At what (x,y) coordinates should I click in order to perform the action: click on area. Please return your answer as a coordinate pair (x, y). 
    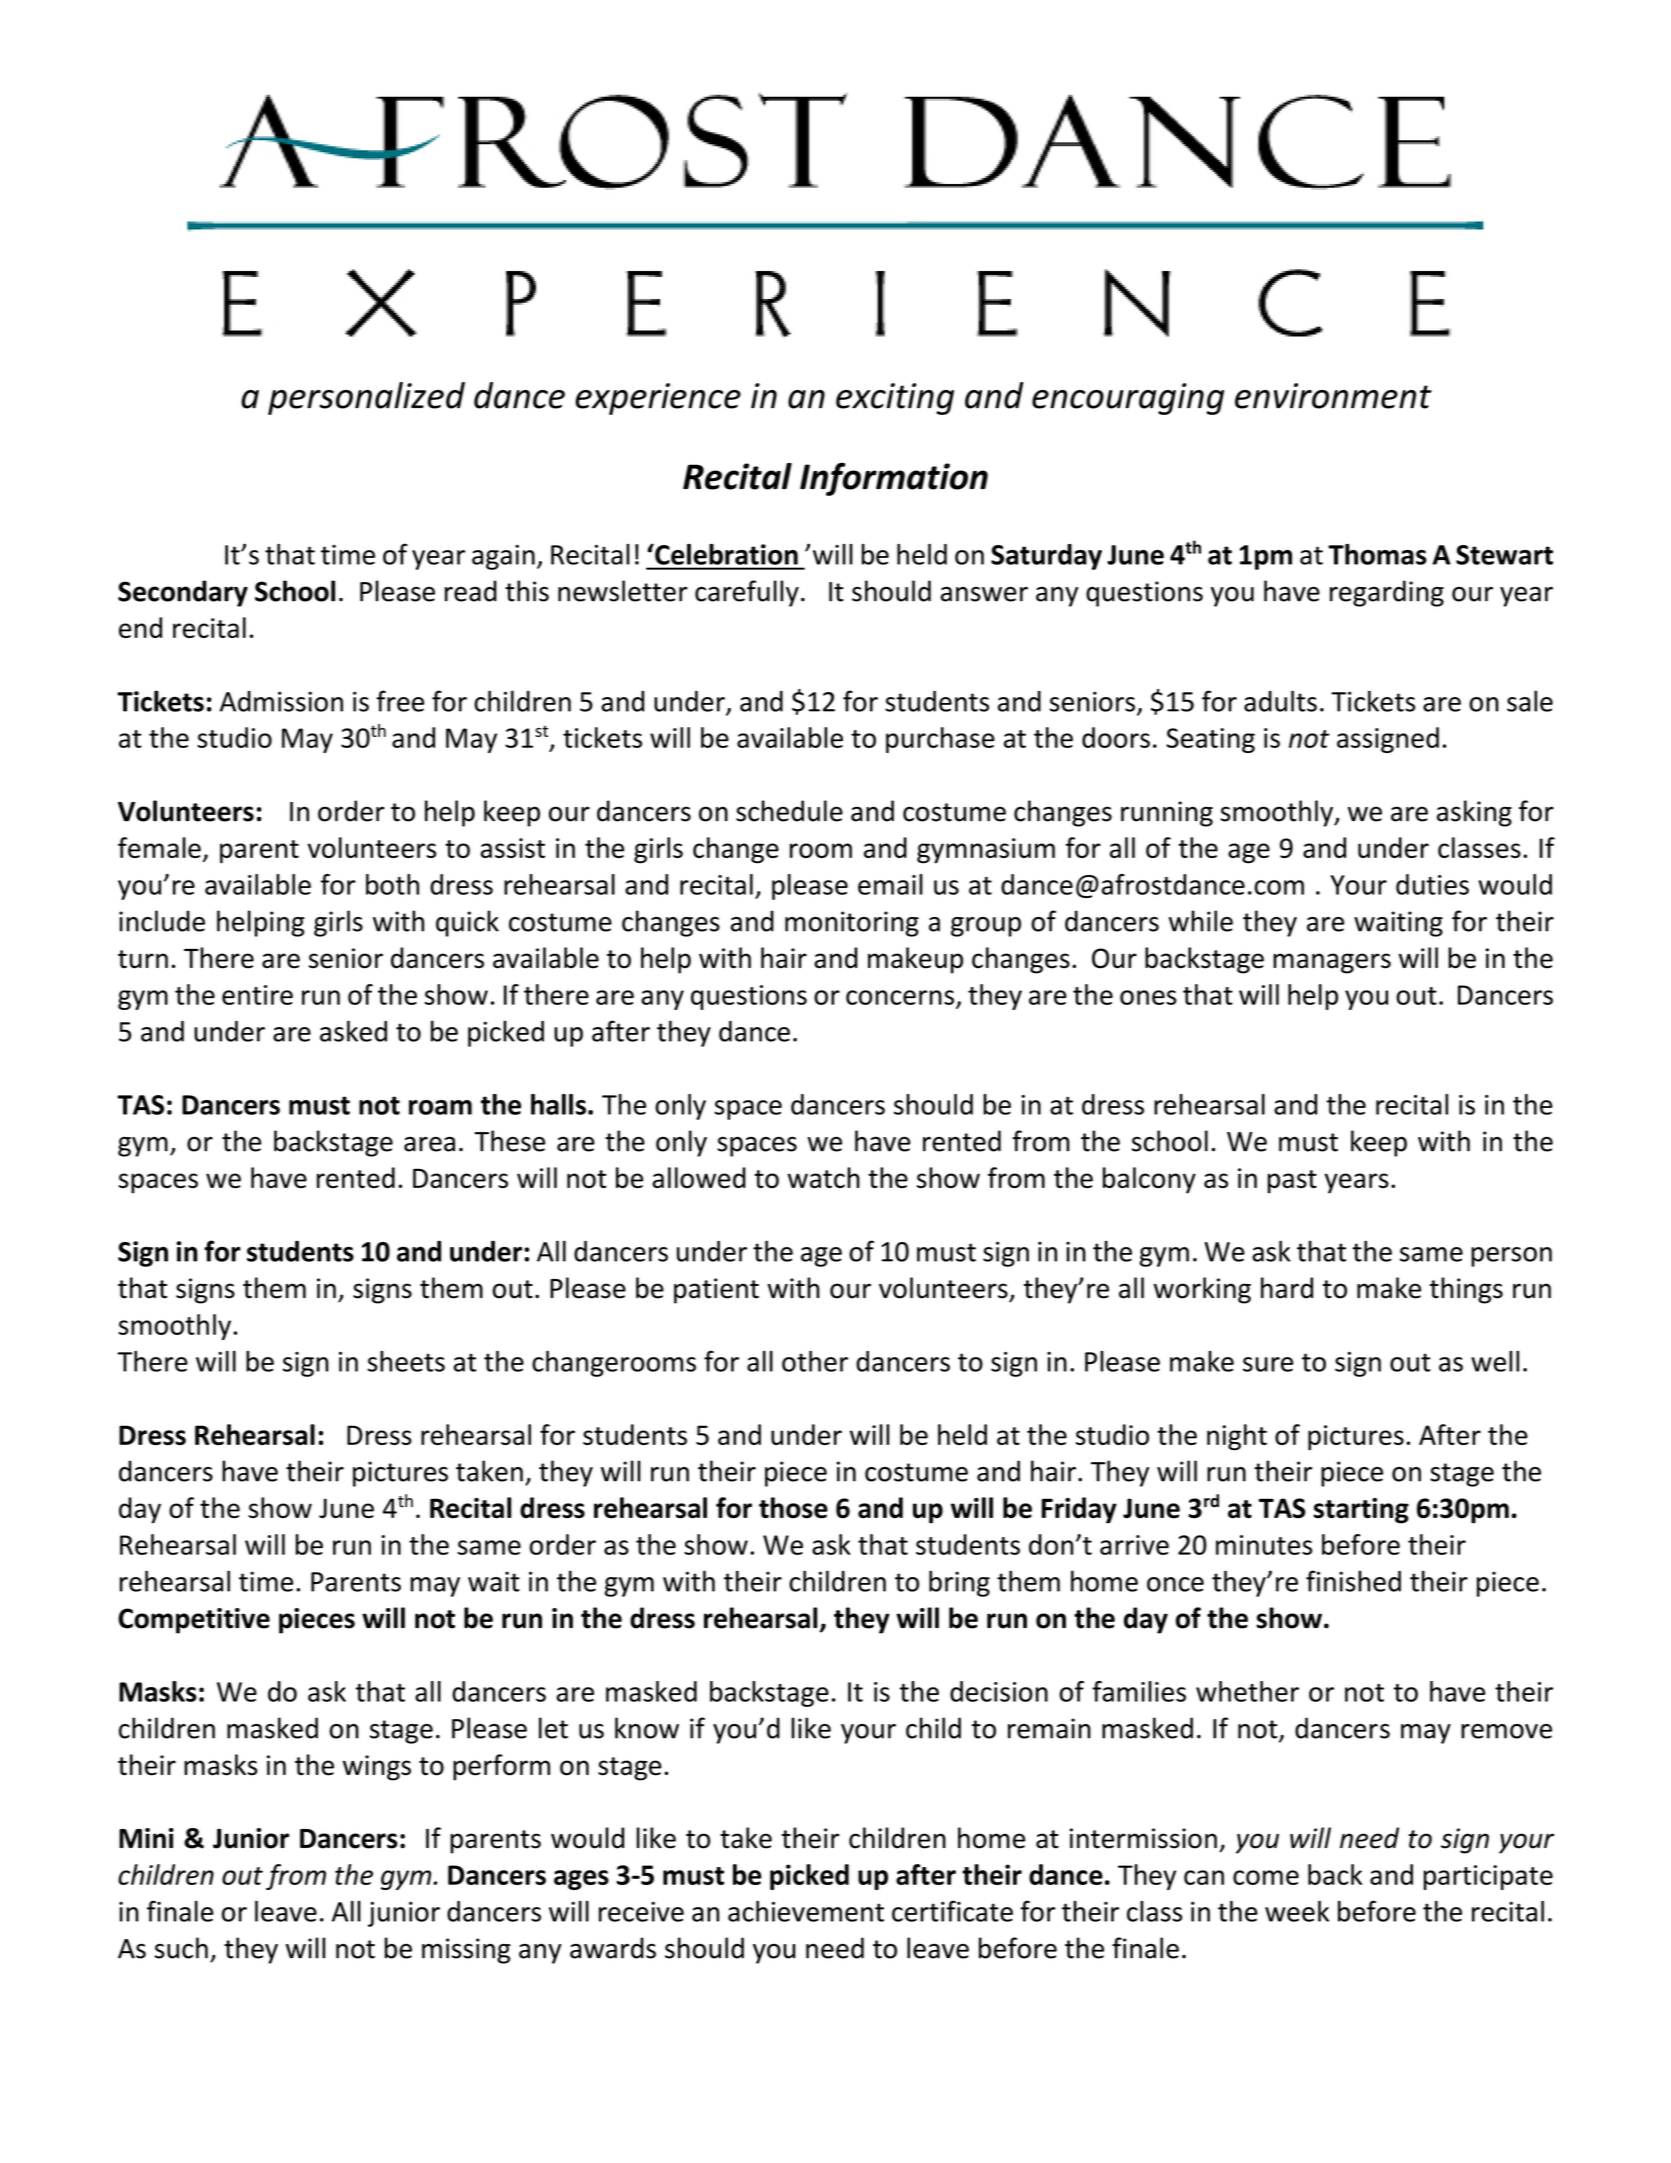
    Looking at the image, I should click on (429, 1144).
